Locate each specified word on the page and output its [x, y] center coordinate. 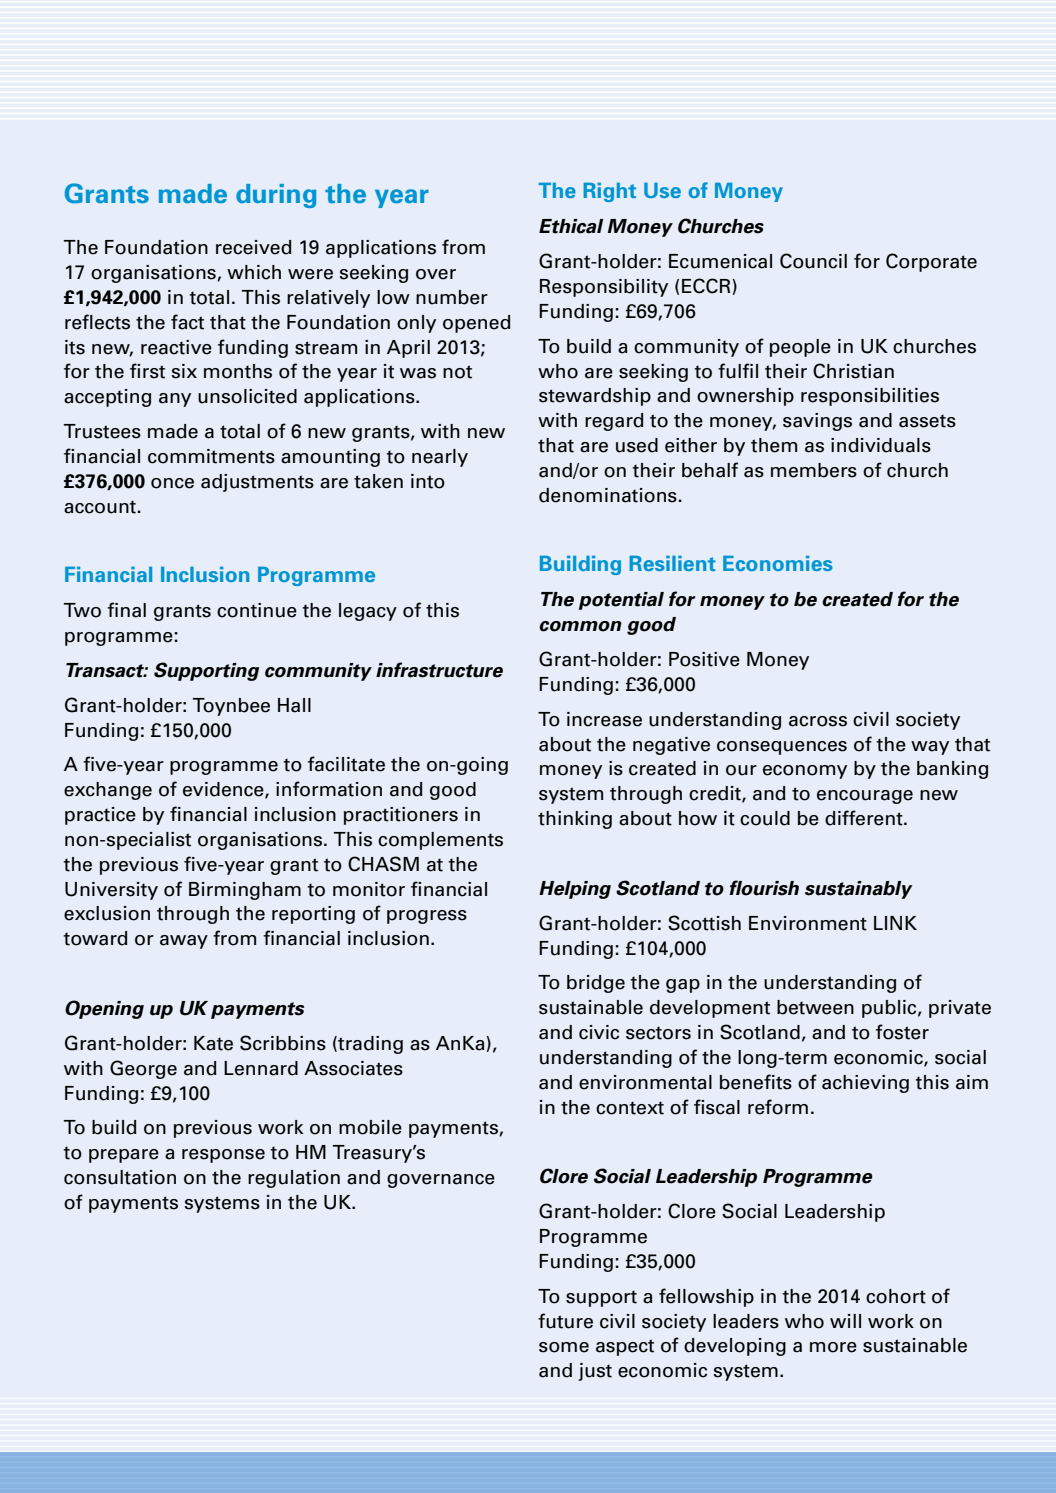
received [254, 247]
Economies [778, 563]
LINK [895, 923]
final [126, 610]
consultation [120, 1177]
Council [813, 261]
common [580, 626]
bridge [596, 984]
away [184, 942]
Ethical [571, 226]
